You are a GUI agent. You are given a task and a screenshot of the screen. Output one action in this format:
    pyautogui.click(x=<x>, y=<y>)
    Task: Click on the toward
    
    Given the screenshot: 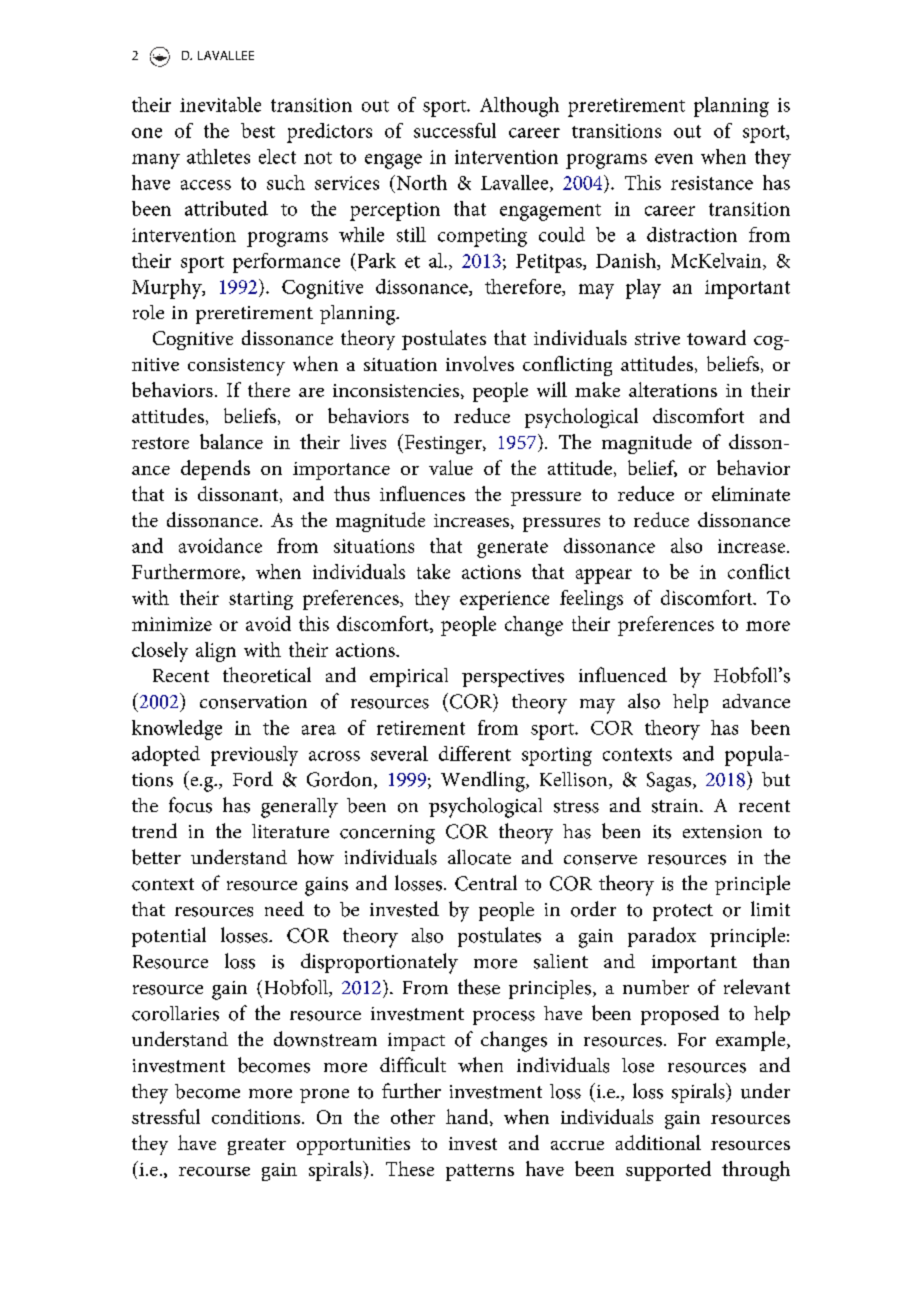 What is the action you would take?
    pyautogui.click(x=716, y=337)
